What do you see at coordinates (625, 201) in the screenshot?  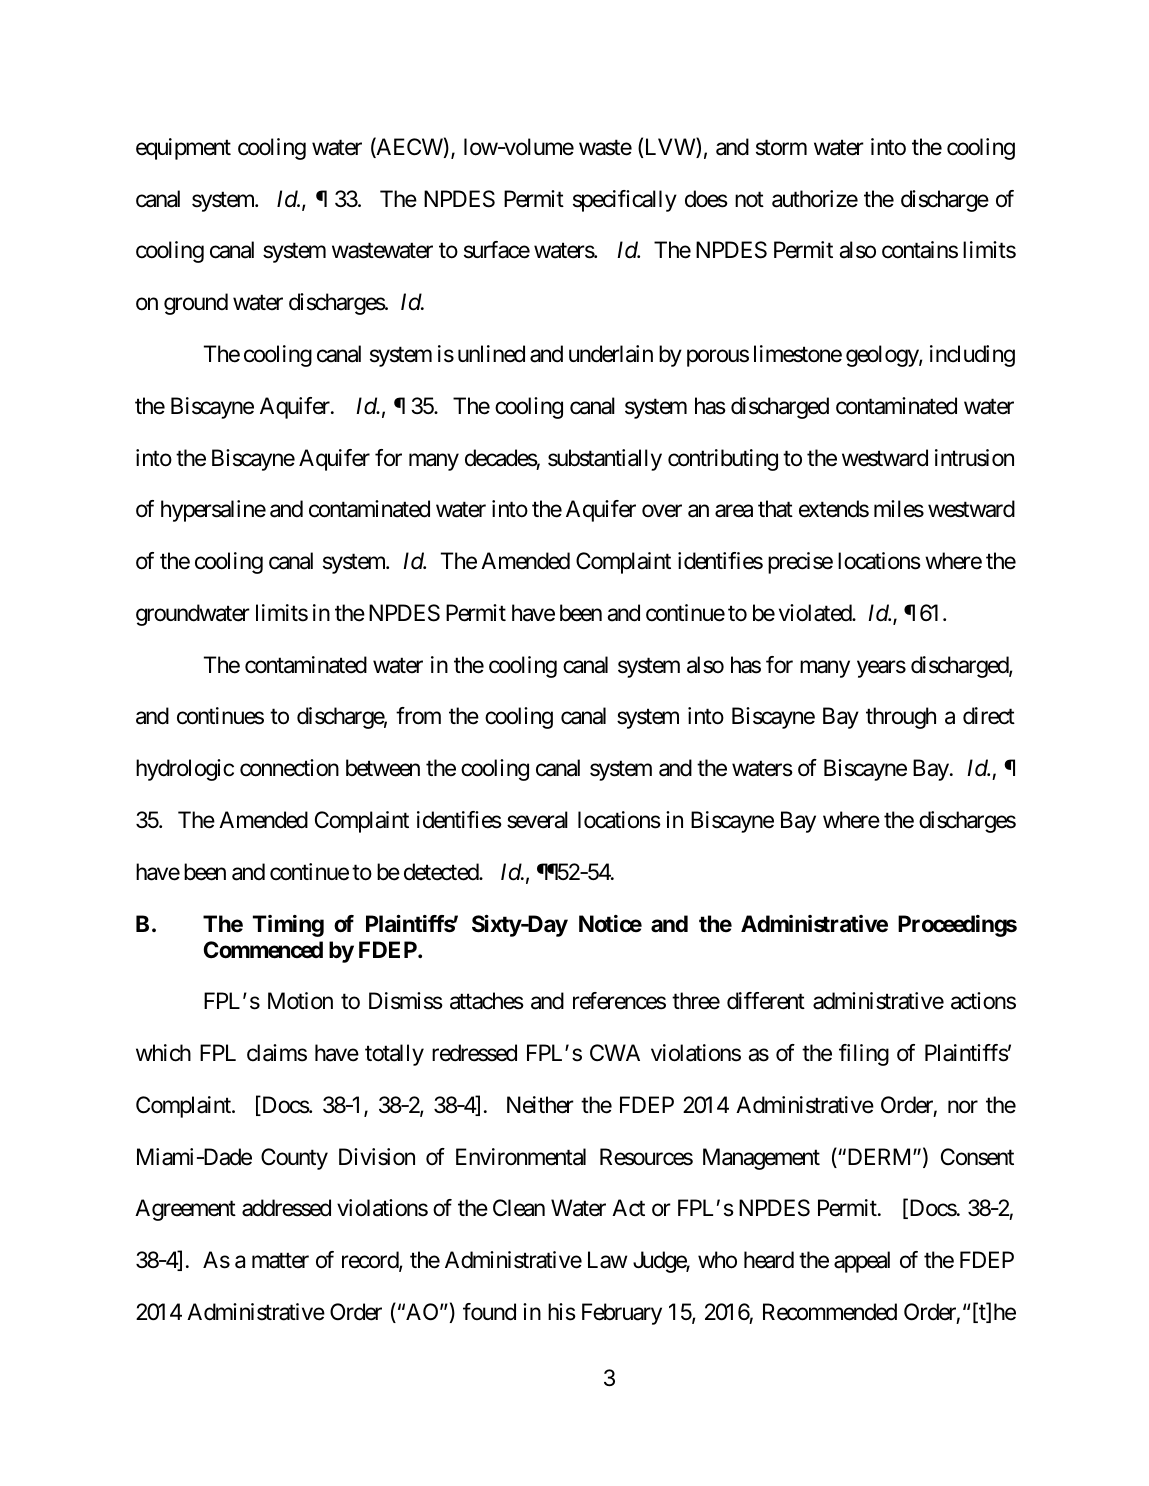 I see `specifically` at bounding box center [625, 201].
